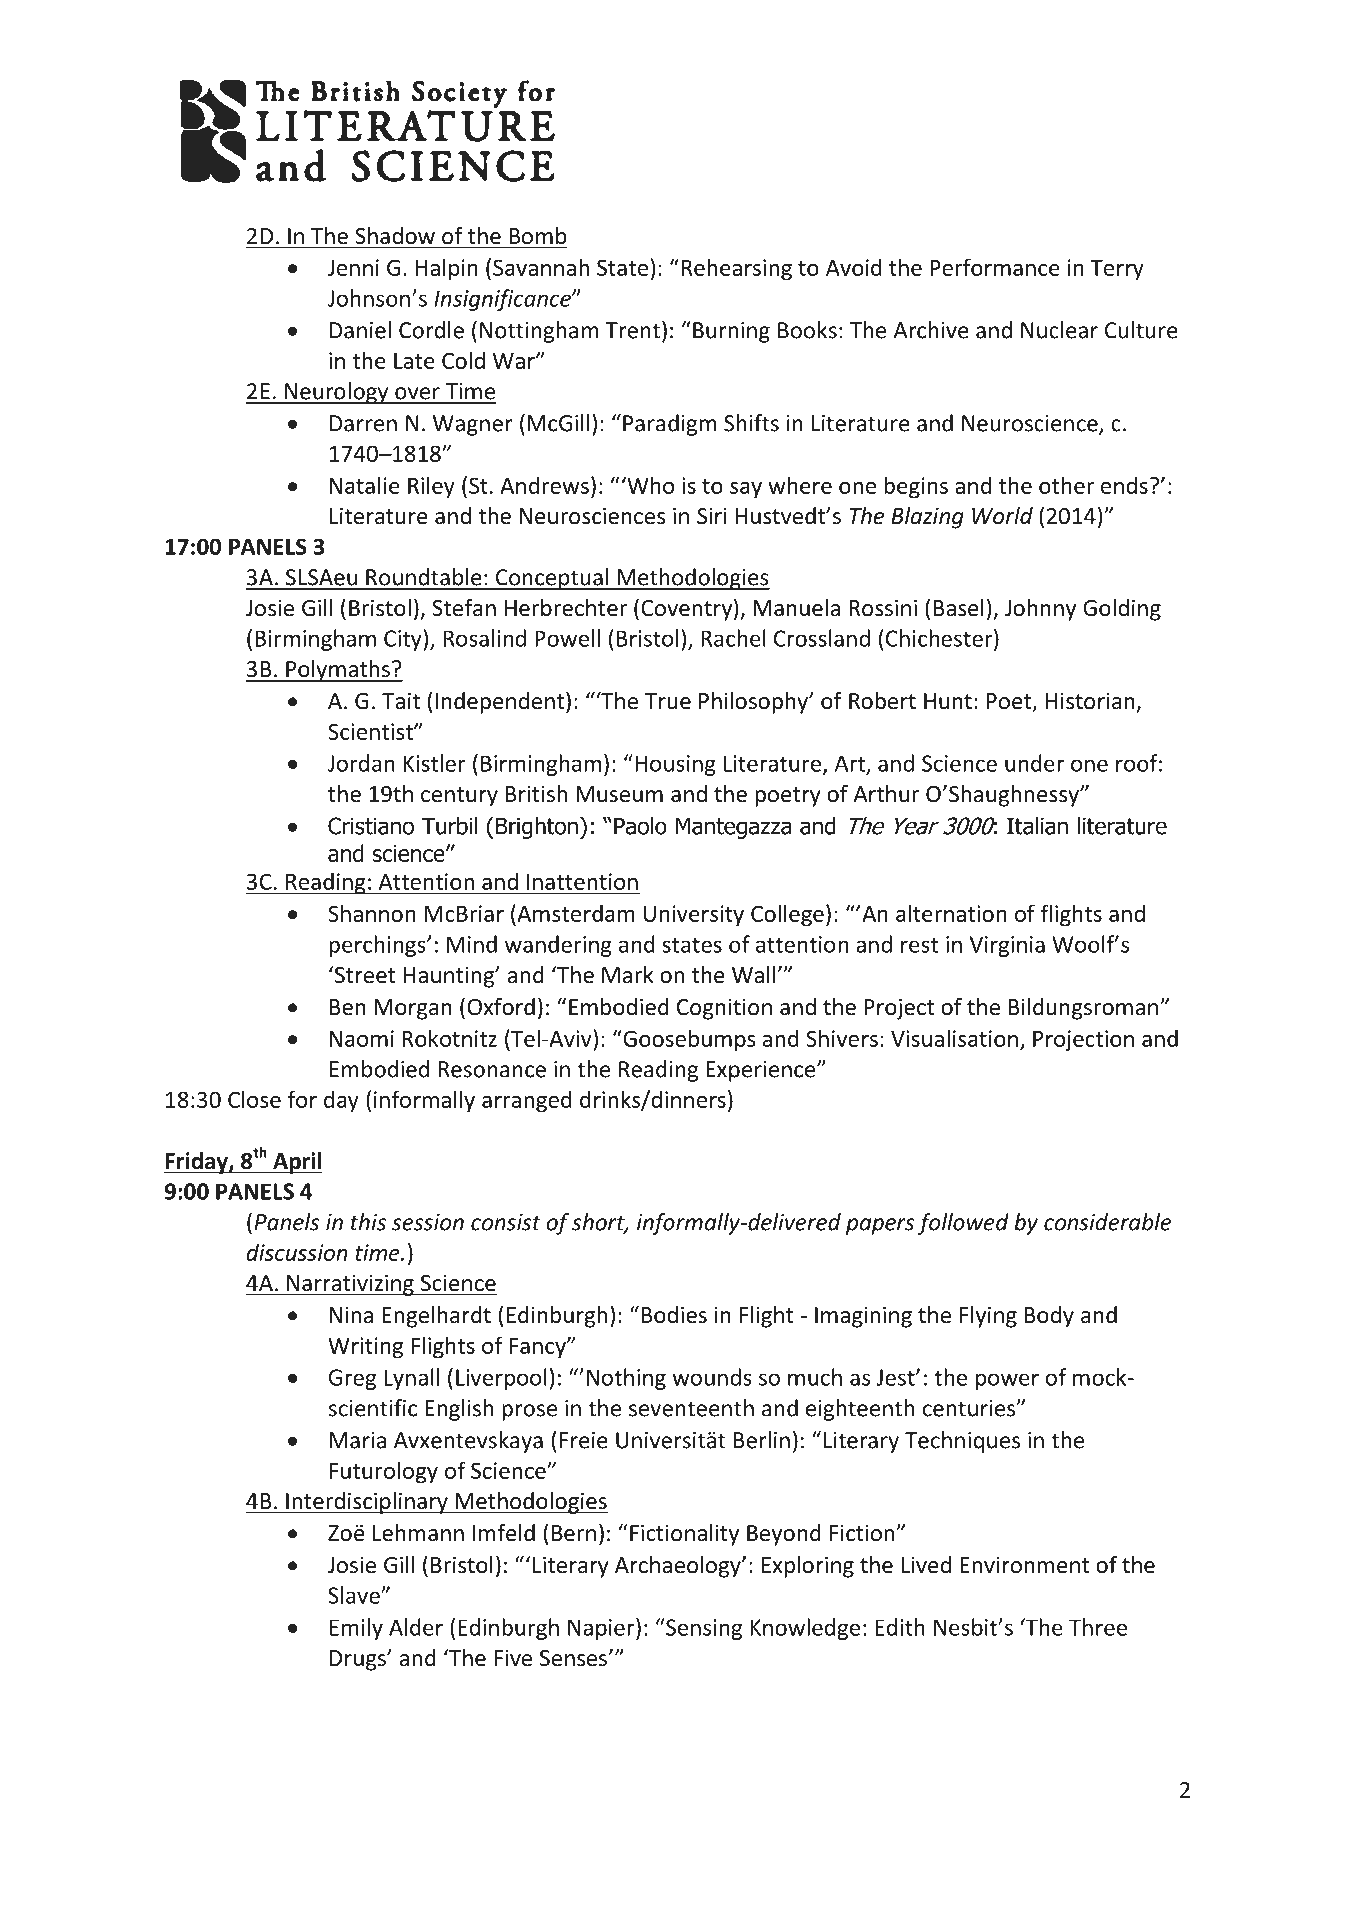 Image resolution: width=1355 pixels, height=1916 pixels. I want to click on Scientist, so click(371, 731).
